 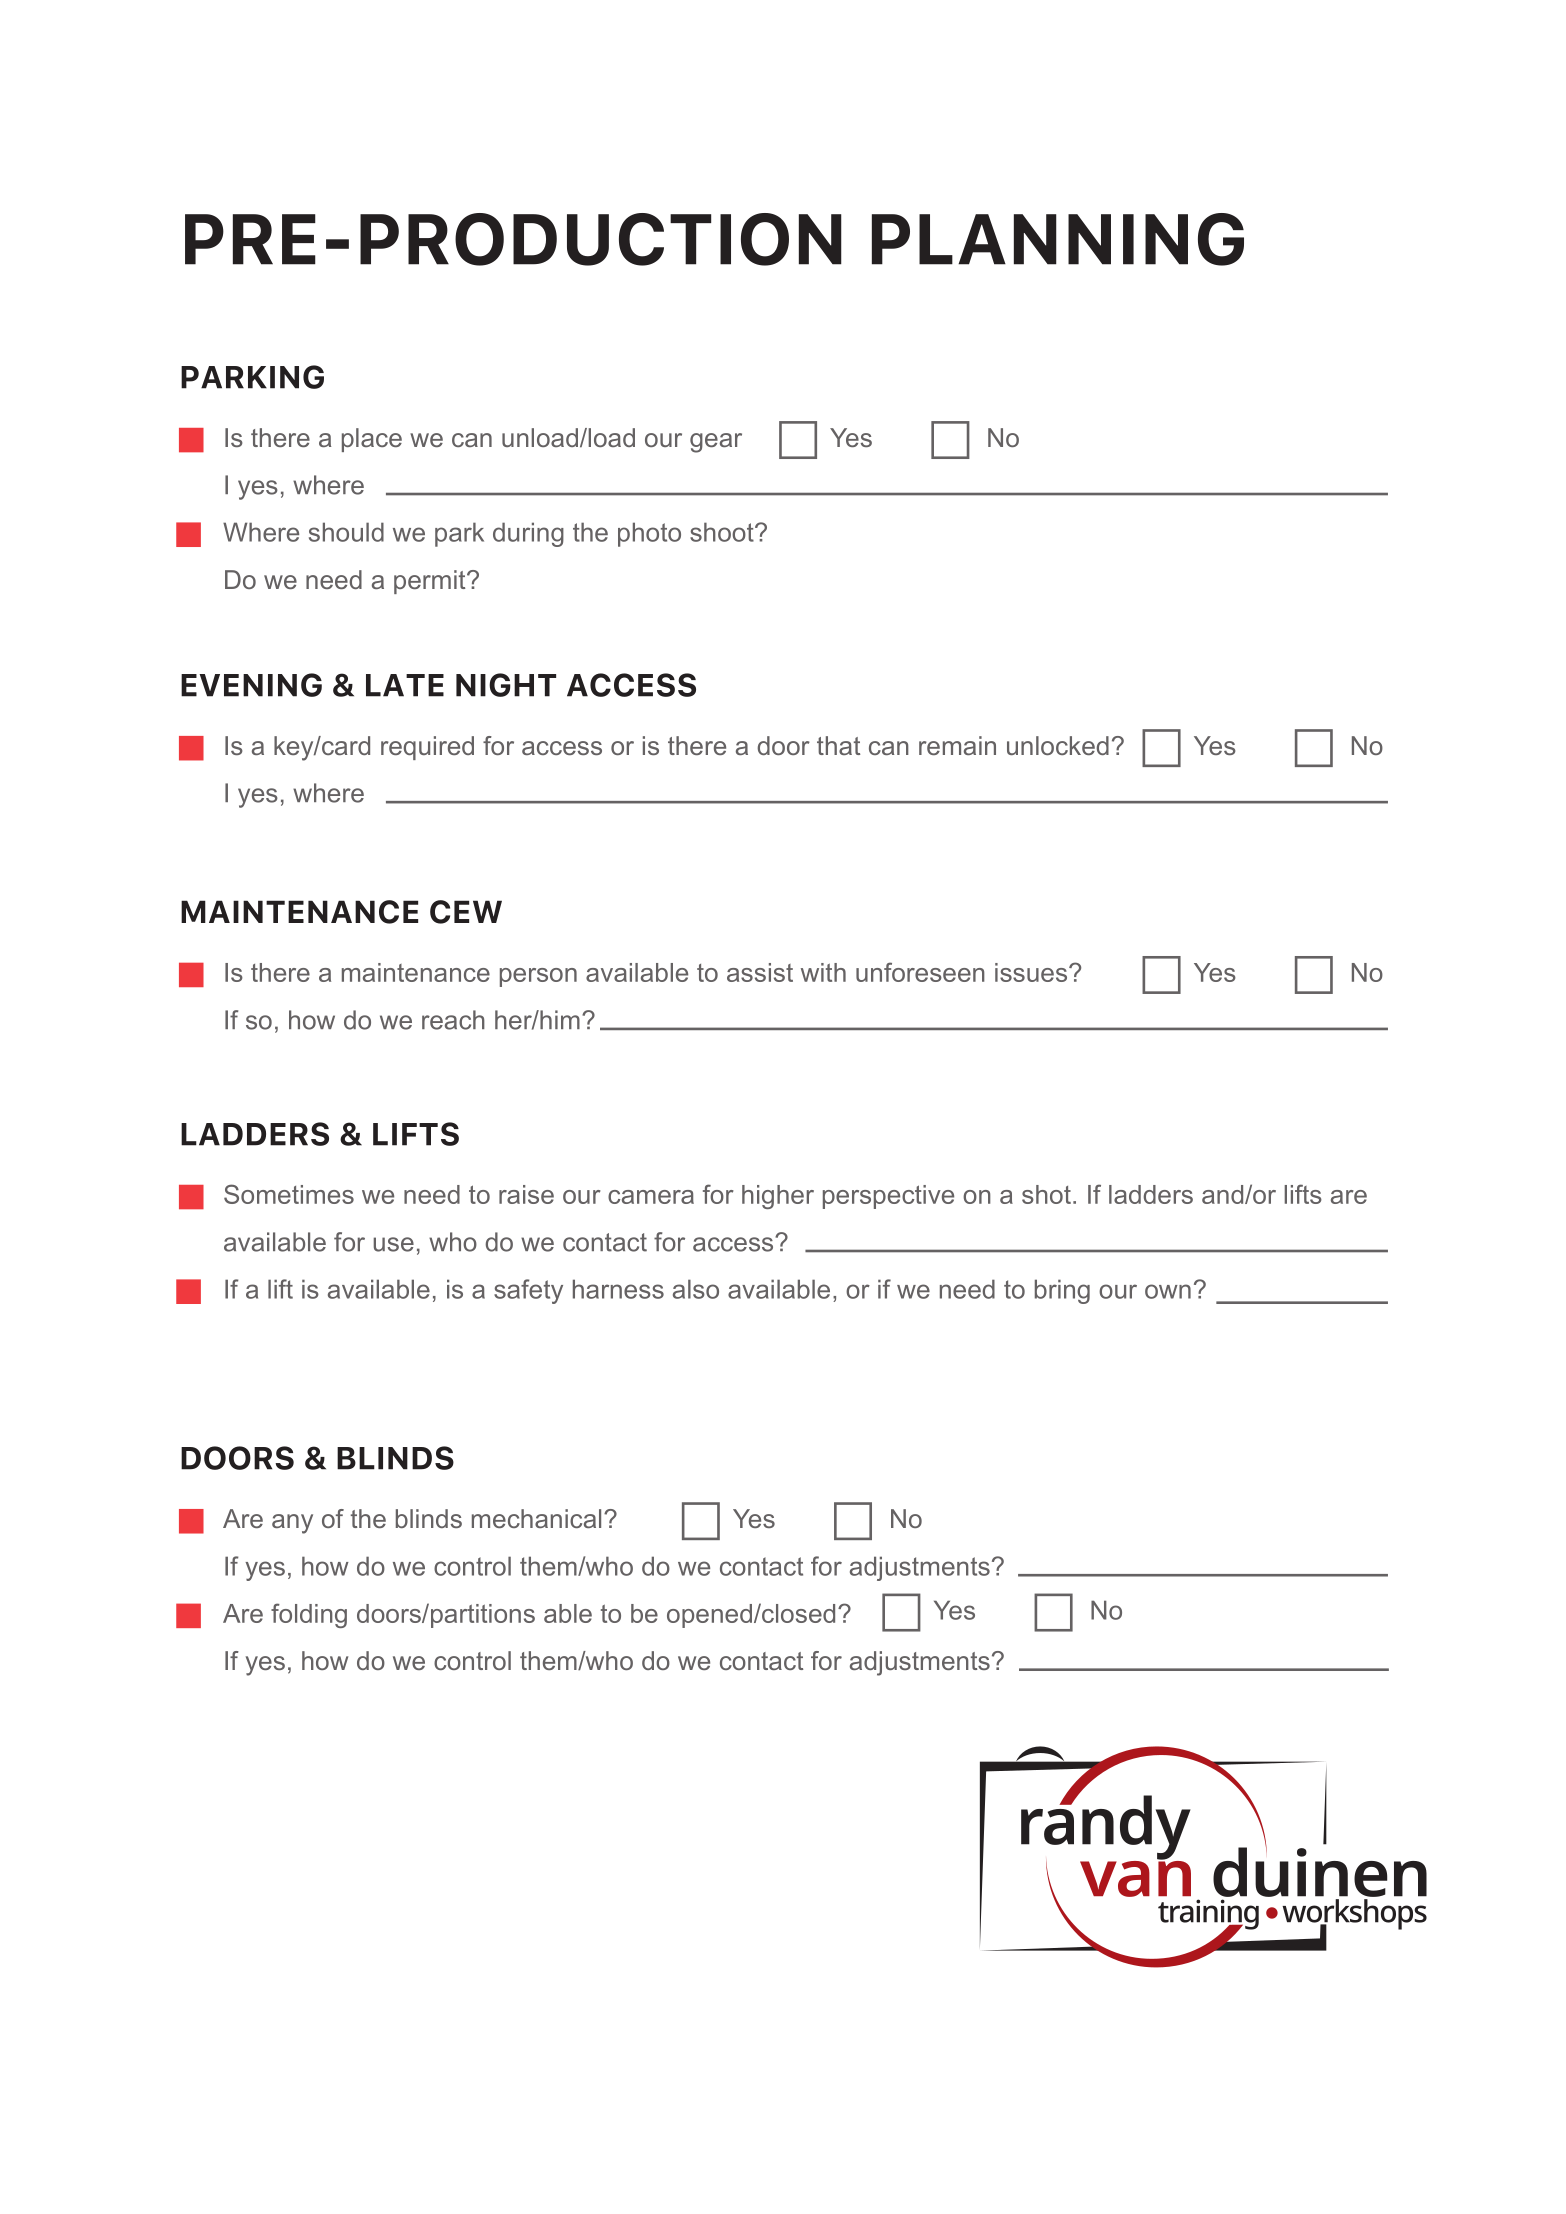 What do you see at coordinates (838, 745) in the page?
I see `that` at bounding box center [838, 745].
